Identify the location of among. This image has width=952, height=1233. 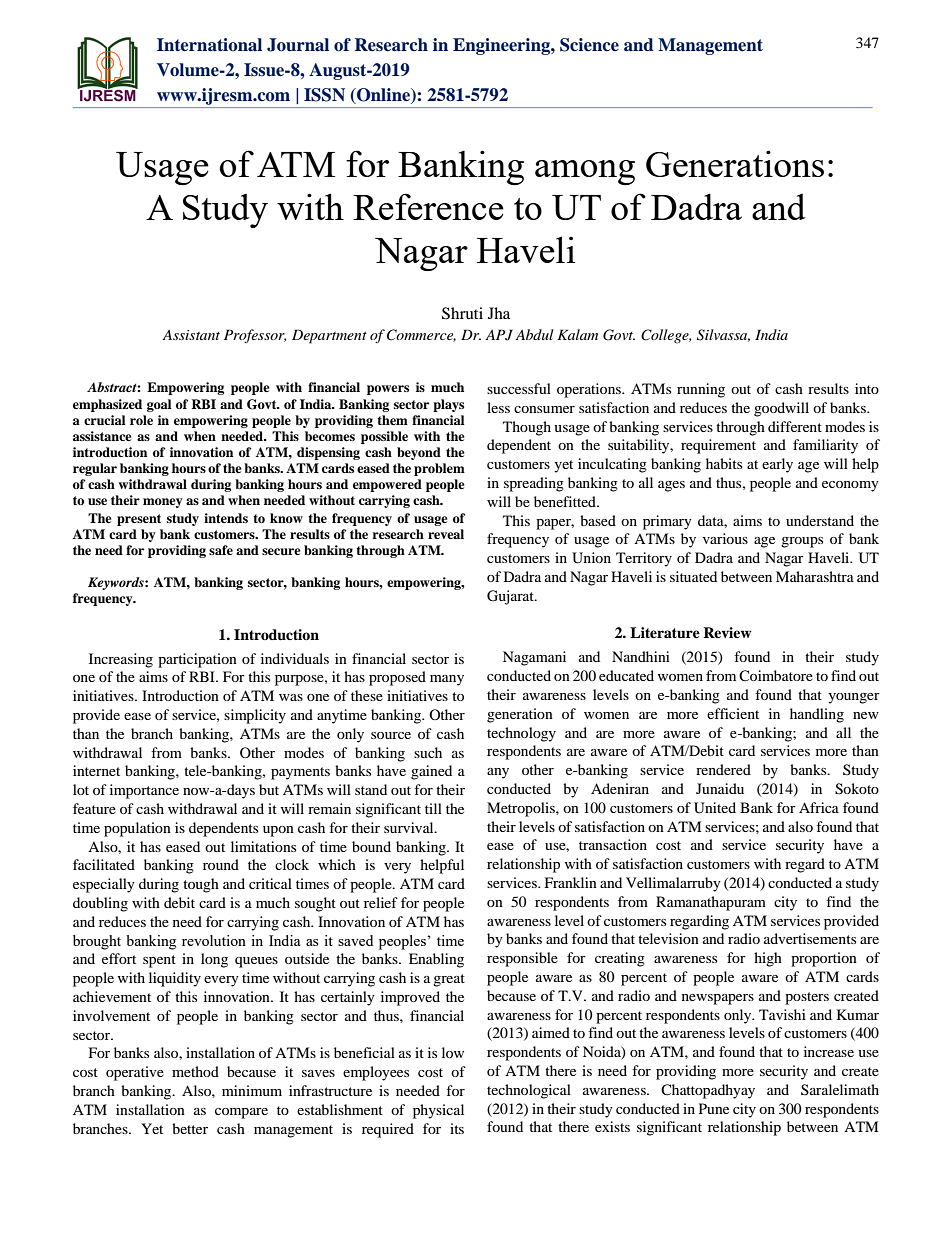
(585, 172).
